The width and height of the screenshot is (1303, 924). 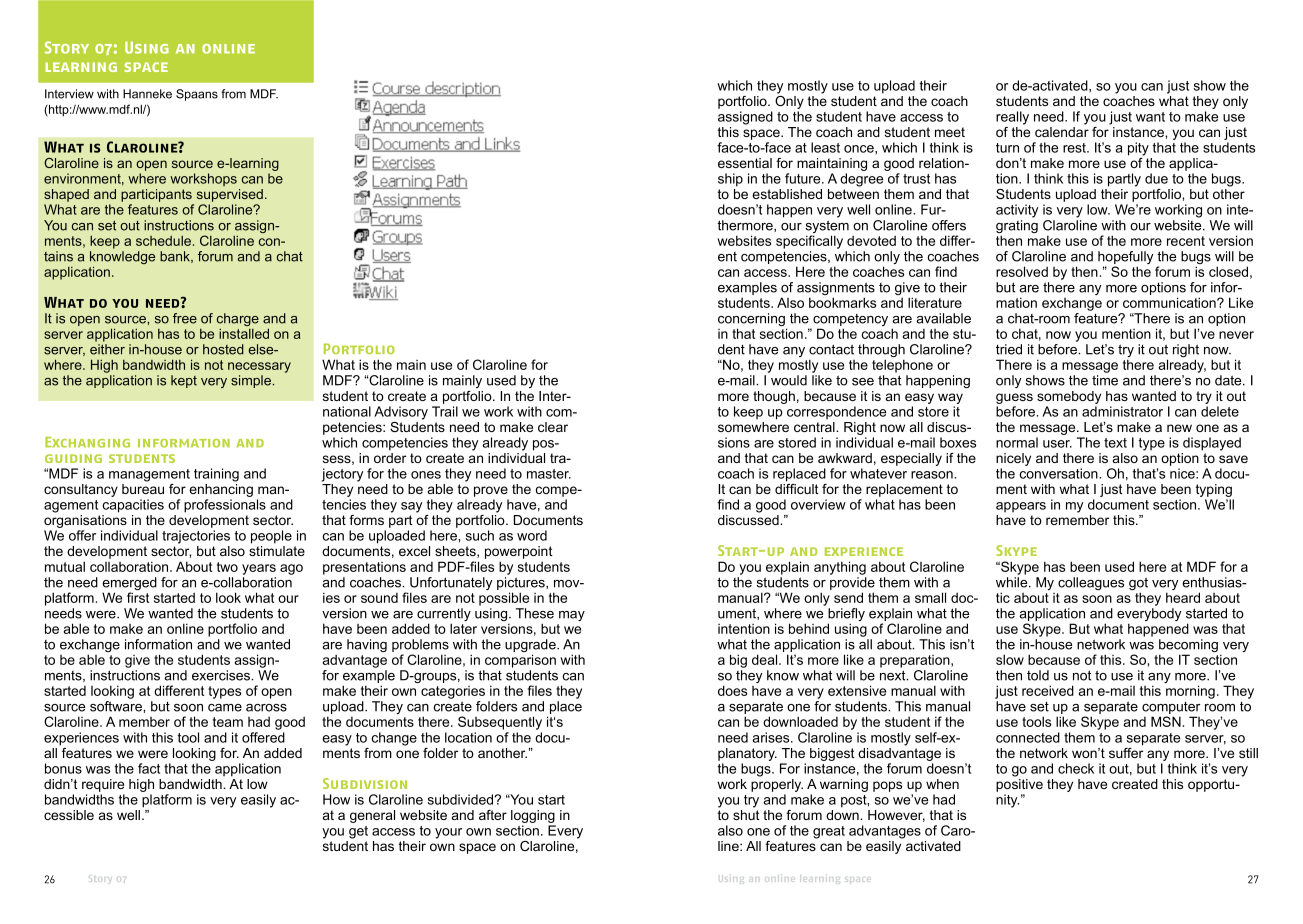 What do you see at coordinates (746, 815) in the screenshot?
I see `shut` at bounding box center [746, 815].
